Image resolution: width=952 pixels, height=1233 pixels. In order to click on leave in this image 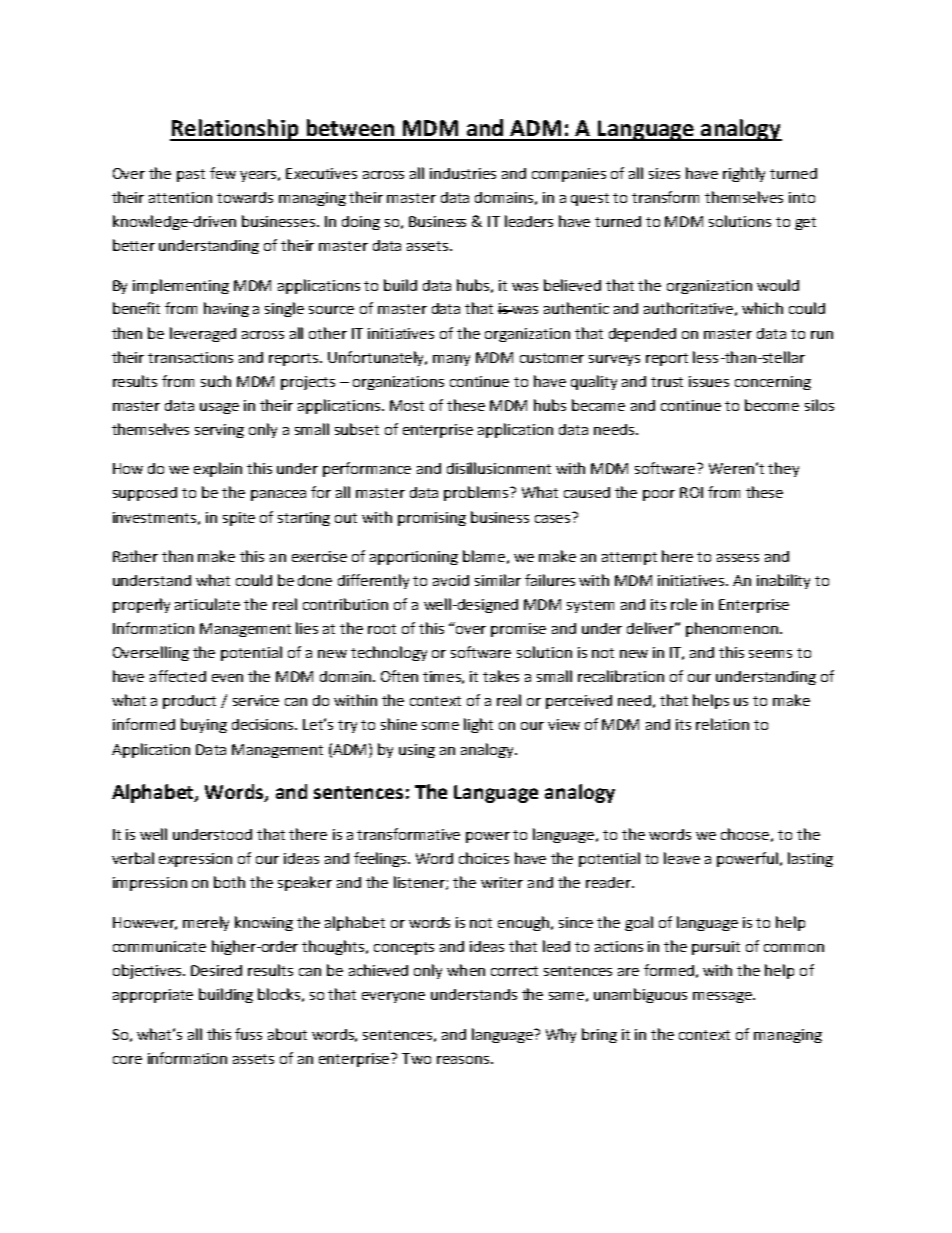, I will do `click(682, 858)`.
